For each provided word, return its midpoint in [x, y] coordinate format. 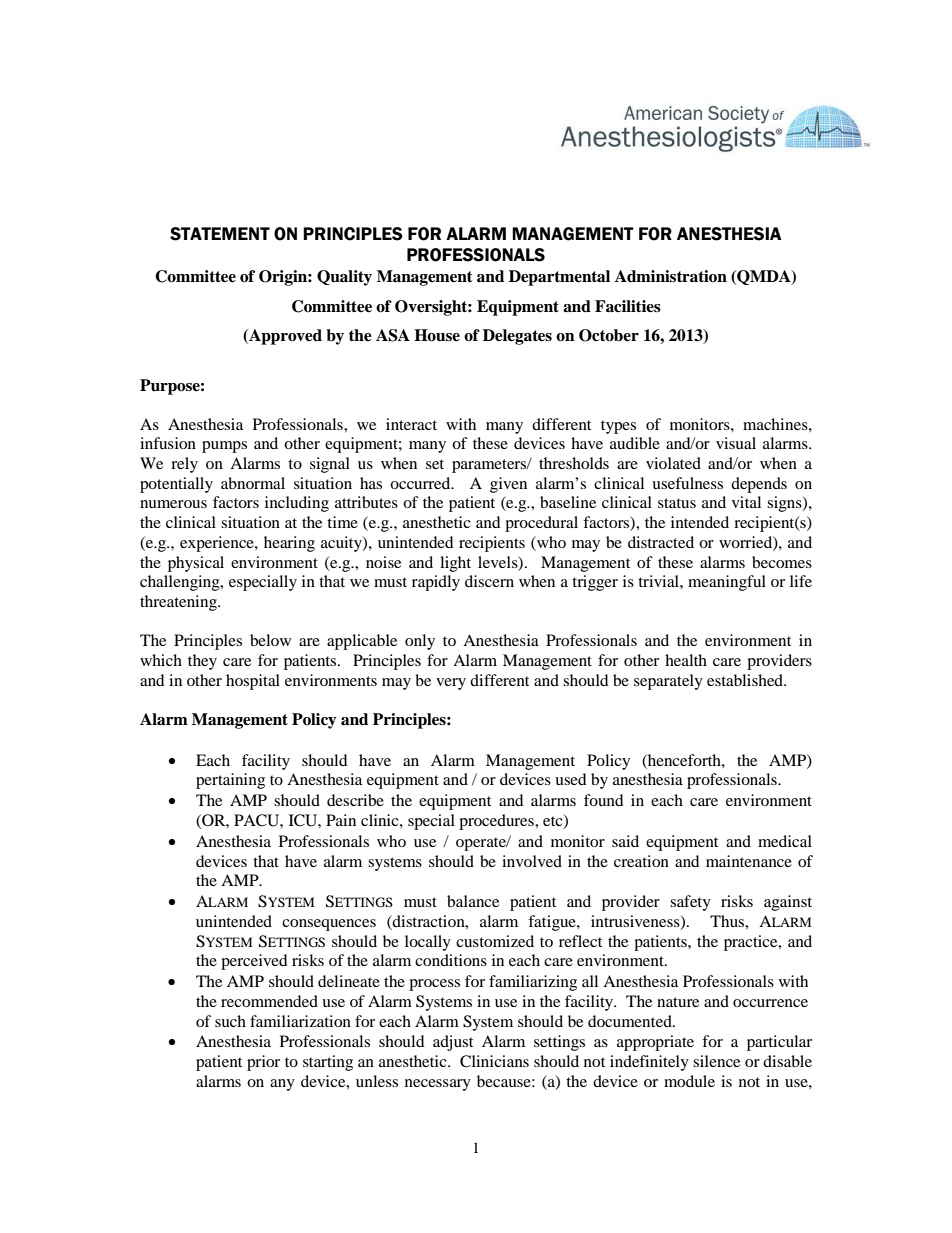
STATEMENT [220, 234]
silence [716, 1061]
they [202, 662]
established [746, 680]
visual [736, 443]
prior [263, 1063]
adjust [453, 1043]
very [451, 684]
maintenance [749, 861]
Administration [671, 276]
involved [532, 861]
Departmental [559, 278]
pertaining [230, 781]
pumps [224, 447]
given [508, 485]
